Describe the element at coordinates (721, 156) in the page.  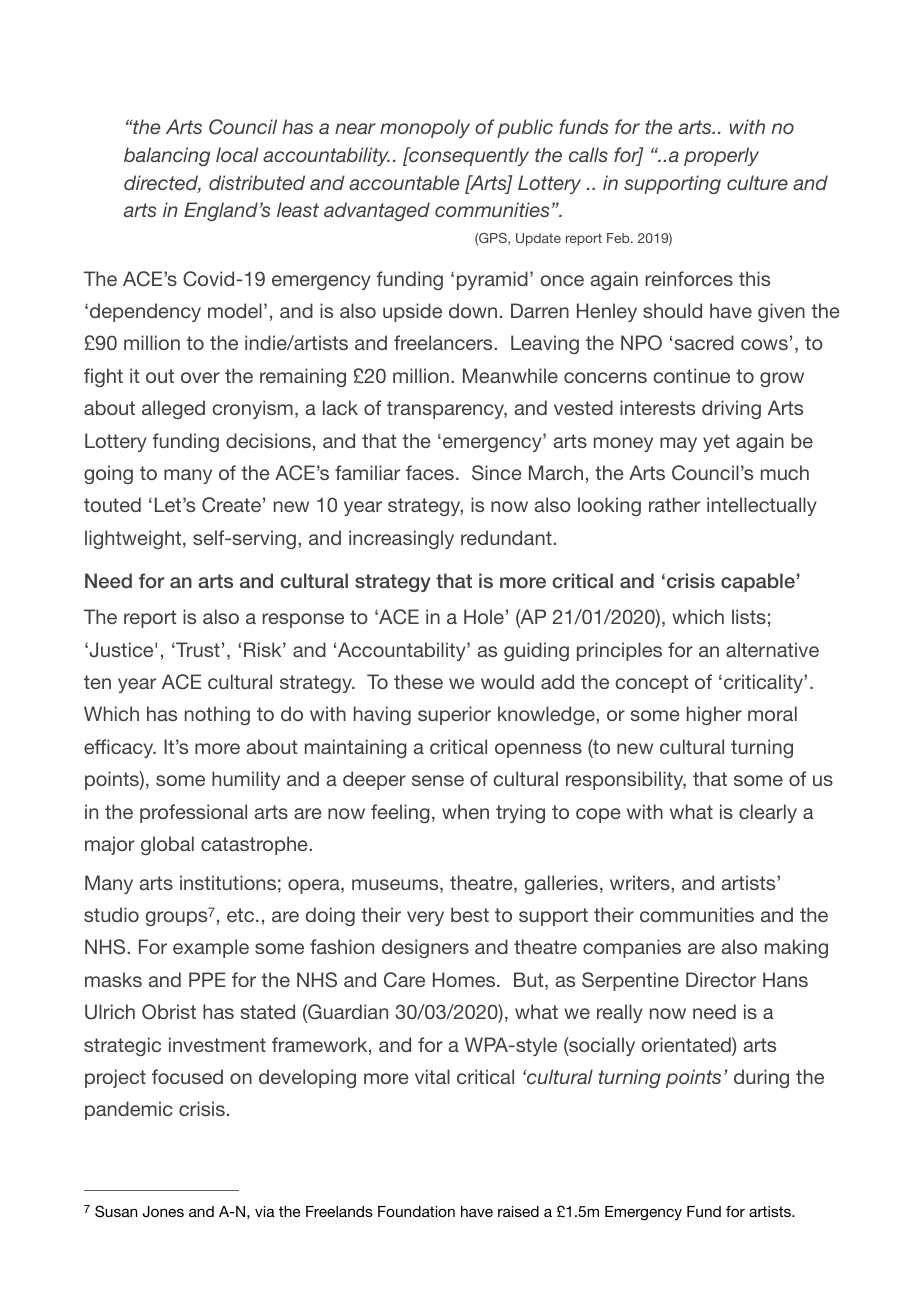
I see `properly` at that location.
